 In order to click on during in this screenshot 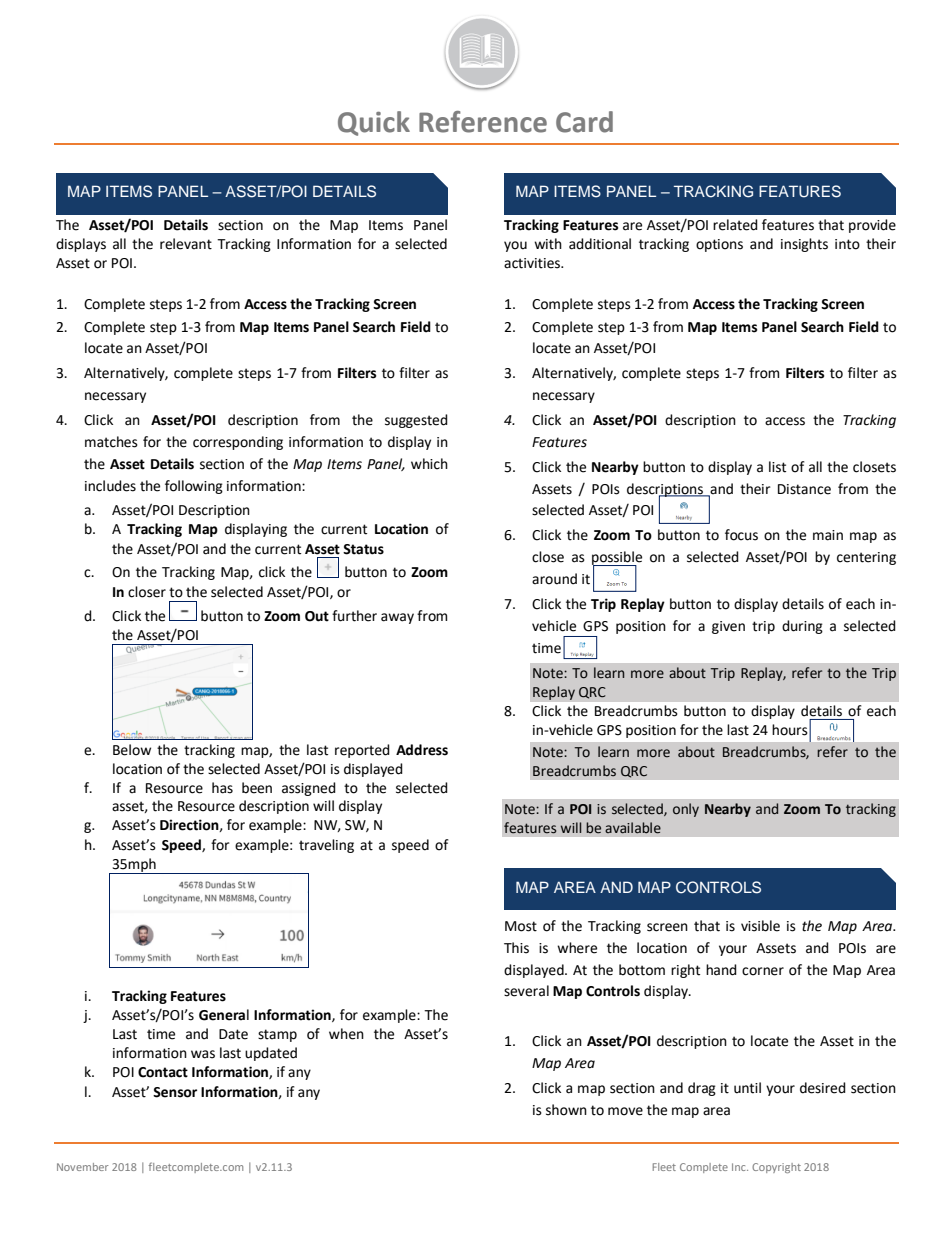, I will do `click(802, 627)`.
